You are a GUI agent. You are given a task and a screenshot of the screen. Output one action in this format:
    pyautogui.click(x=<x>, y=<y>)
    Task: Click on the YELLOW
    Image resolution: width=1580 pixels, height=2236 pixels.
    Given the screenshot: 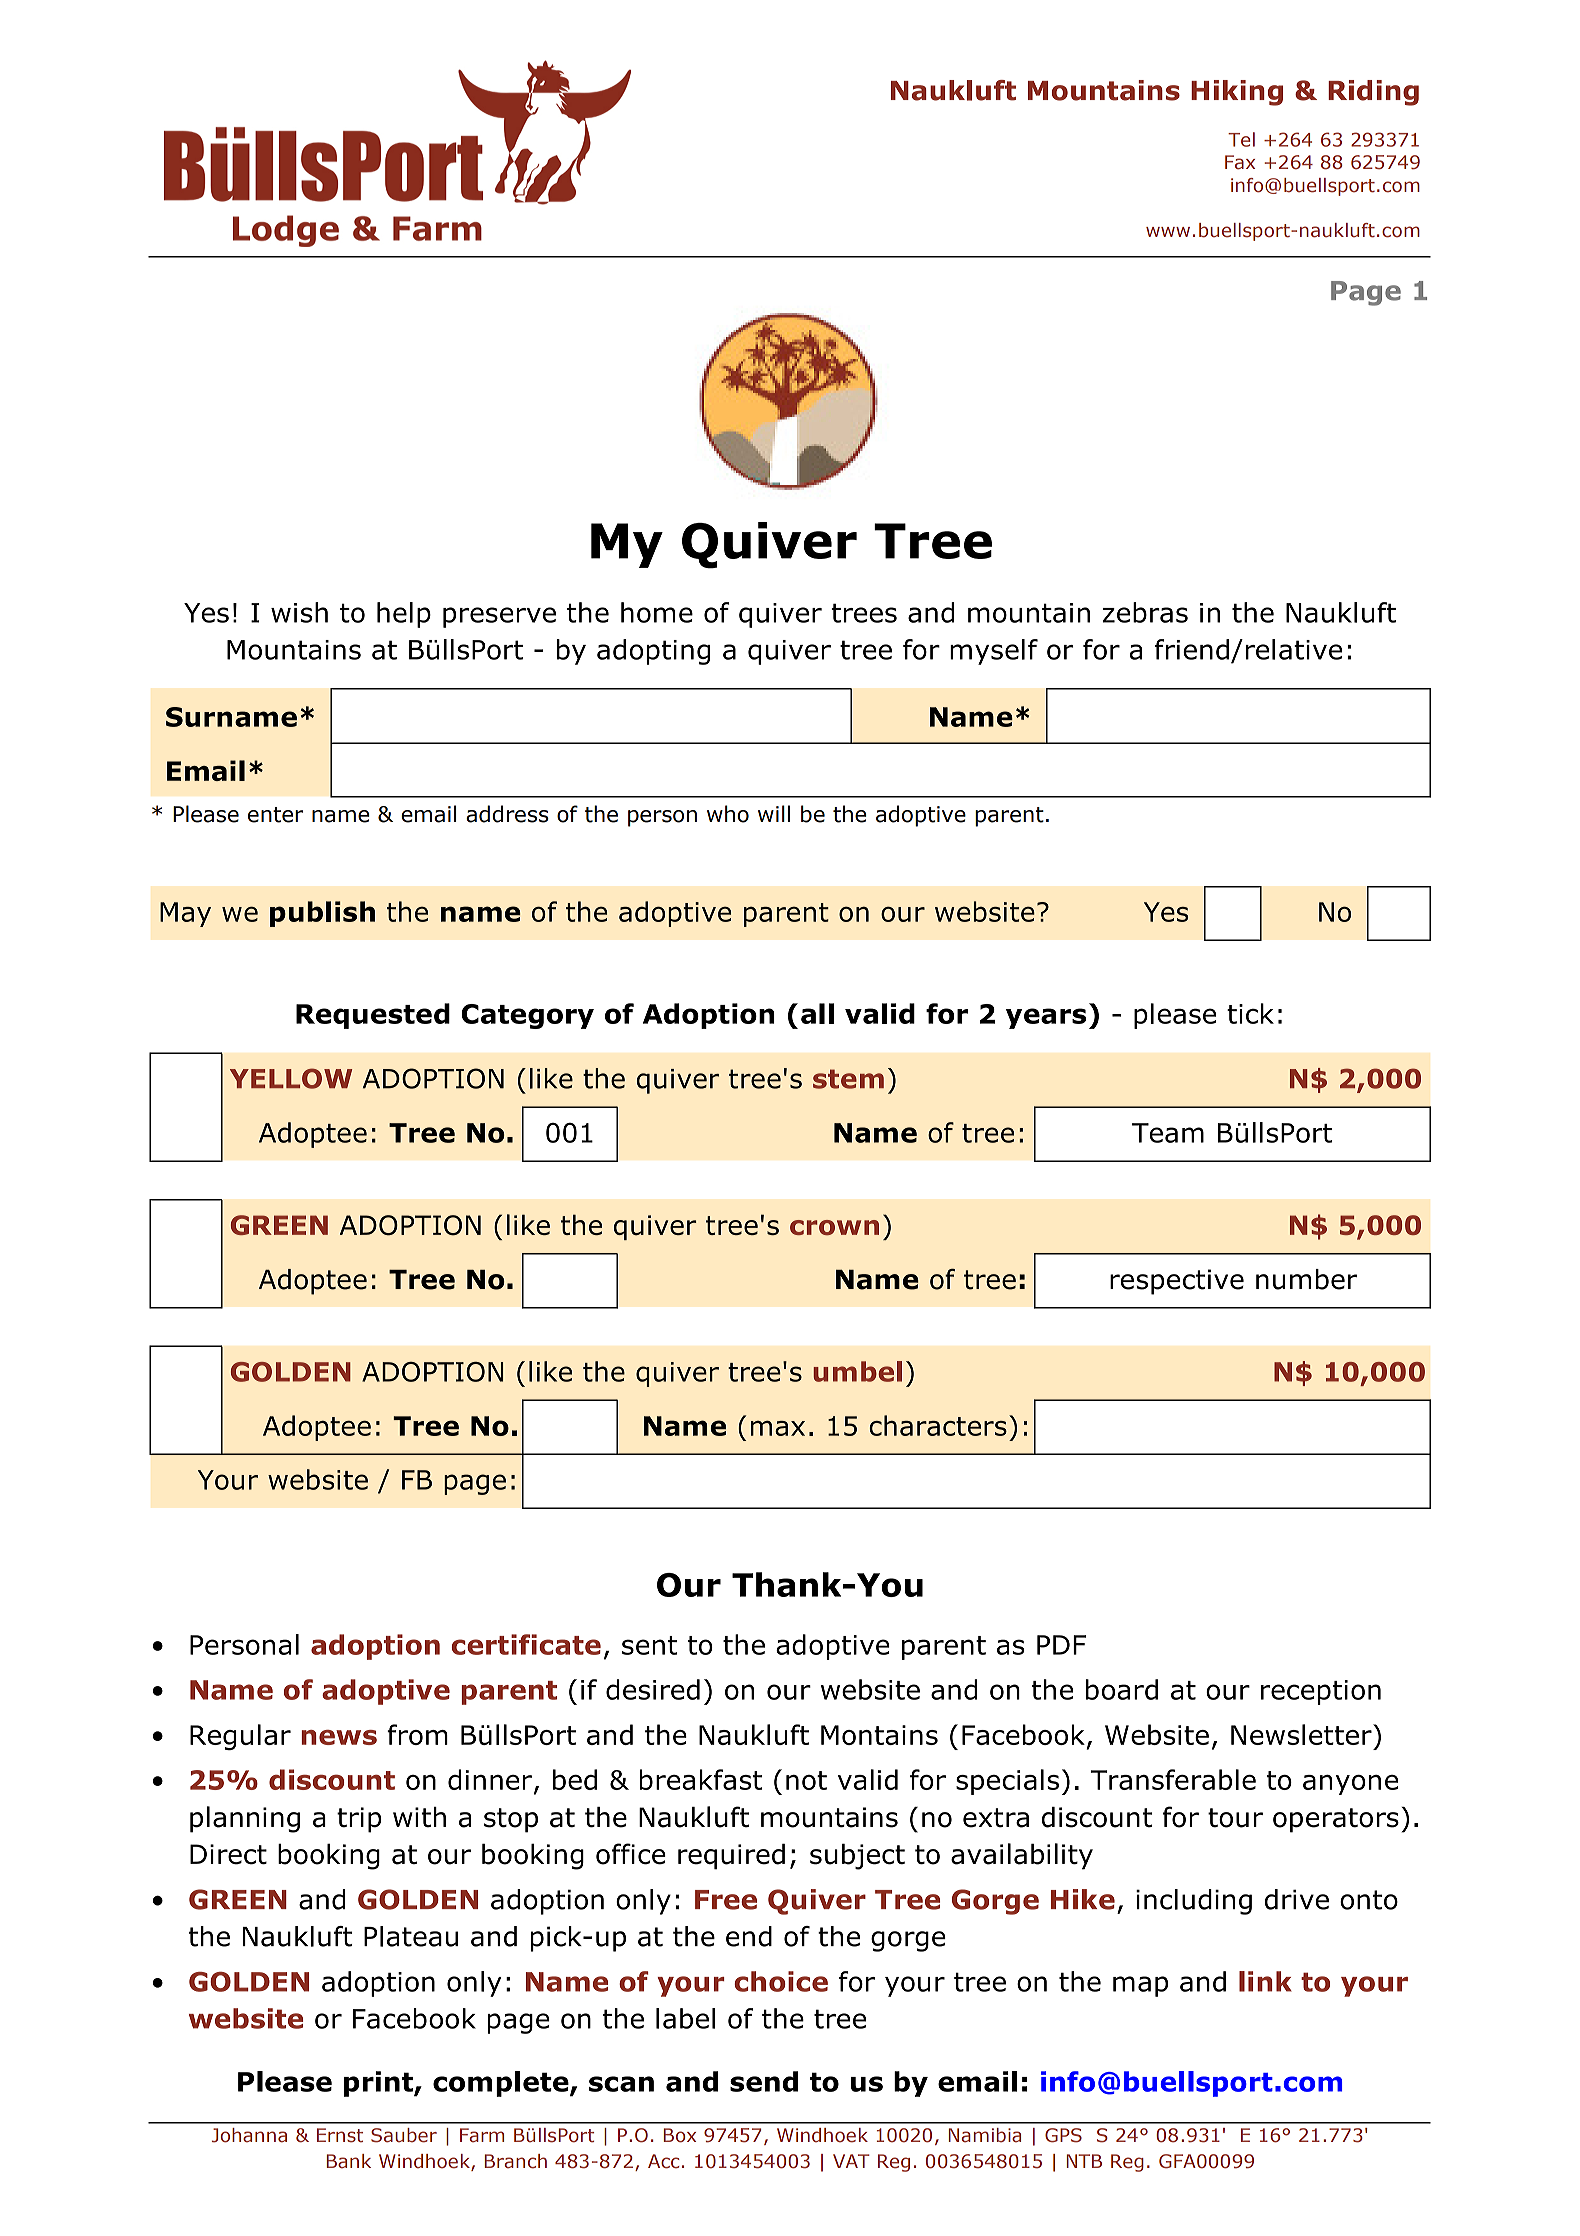 What is the action you would take?
    pyautogui.click(x=291, y=1078)
